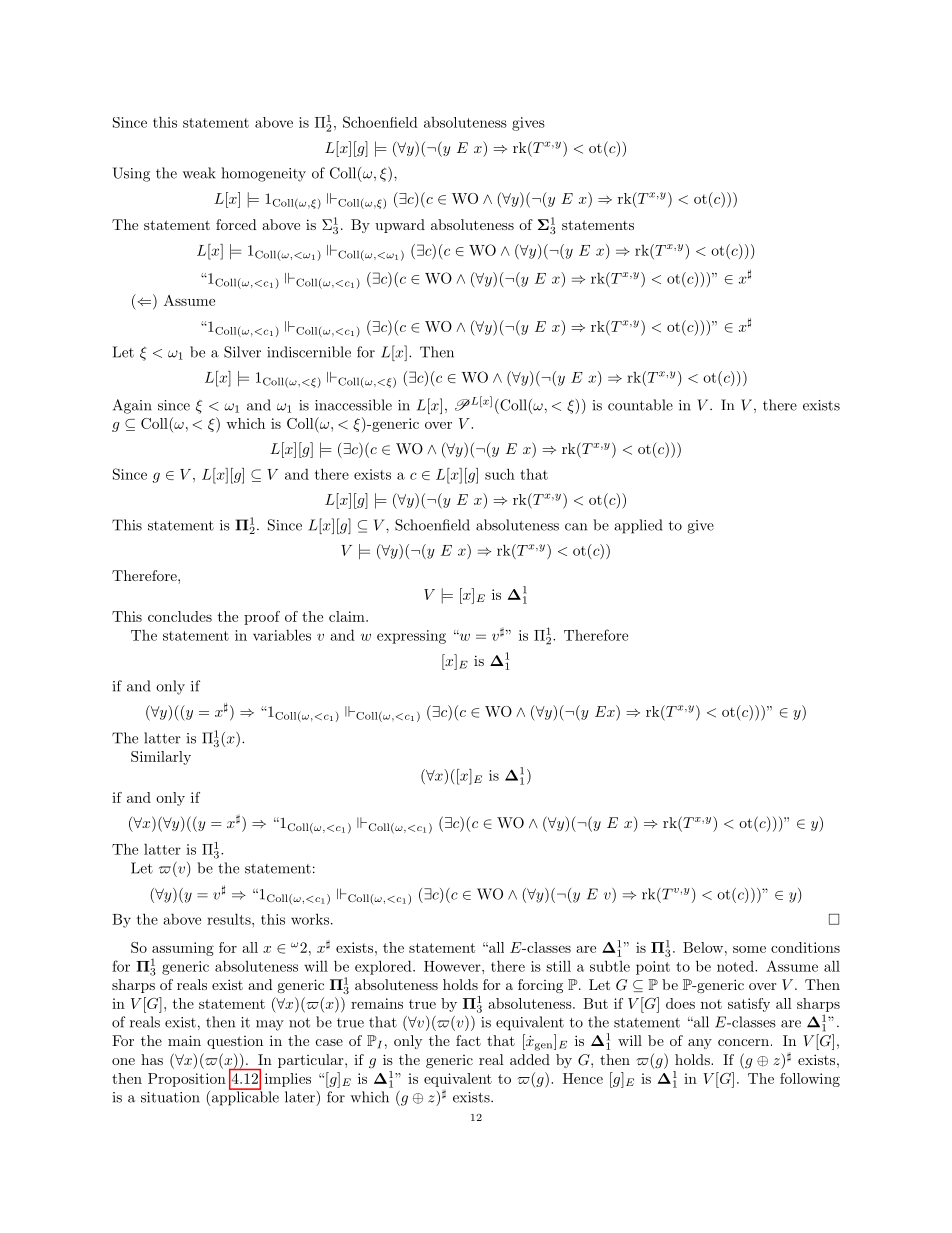  What do you see at coordinates (198, 173) in the page?
I see `weak` at bounding box center [198, 173].
